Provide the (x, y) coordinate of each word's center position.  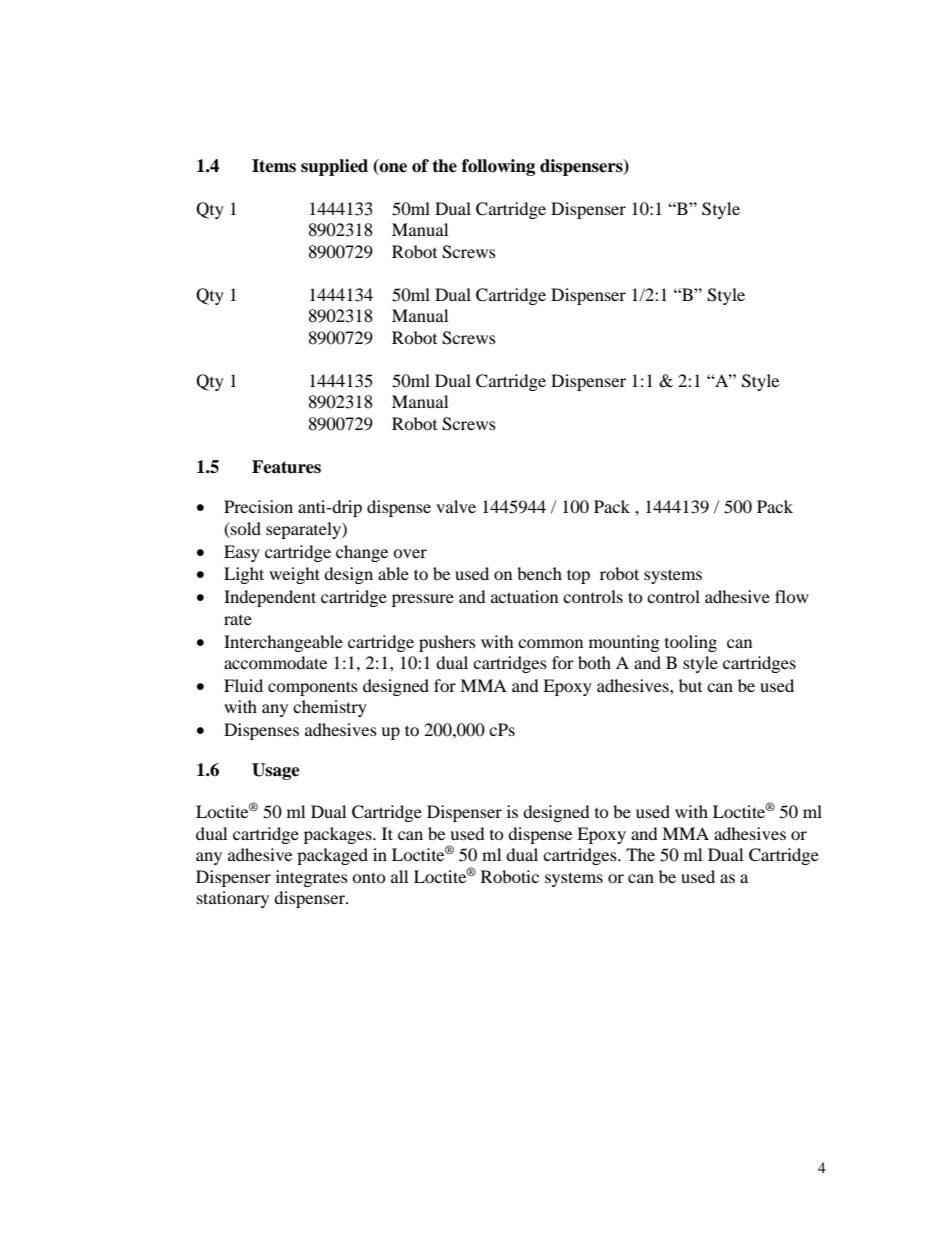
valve (456, 506)
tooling (691, 643)
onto (369, 877)
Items (274, 166)
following (498, 167)
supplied (334, 167)
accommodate (275, 662)
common (550, 643)
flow (792, 596)
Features (286, 467)
